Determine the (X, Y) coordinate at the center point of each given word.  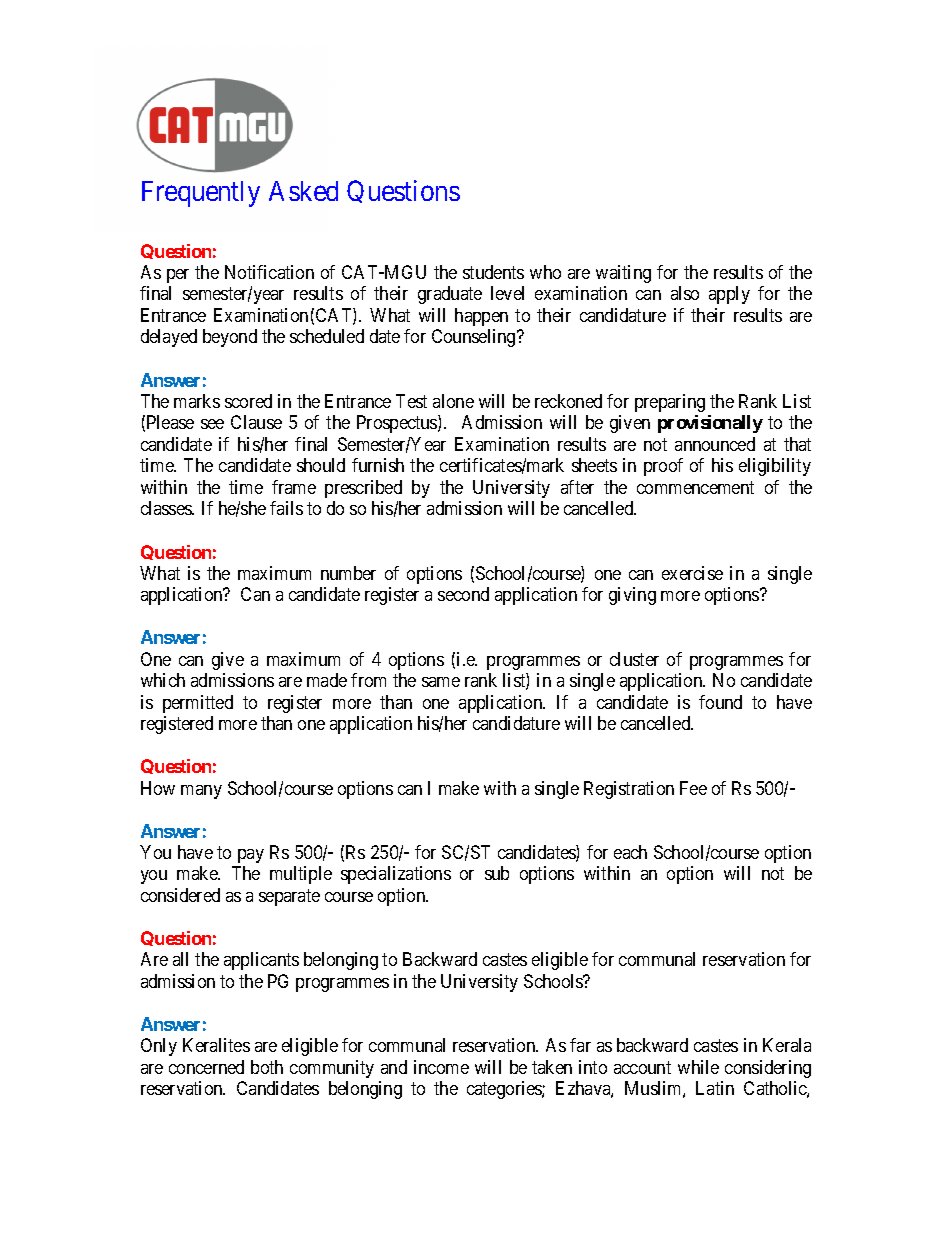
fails (286, 508)
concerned (206, 1067)
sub (497, 873)
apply (729, 295)
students (493, 272)
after (577, 487)
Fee (693, 788)
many (201, 792)
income (441, 1067)
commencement (695, 487)
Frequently (201, 194)
